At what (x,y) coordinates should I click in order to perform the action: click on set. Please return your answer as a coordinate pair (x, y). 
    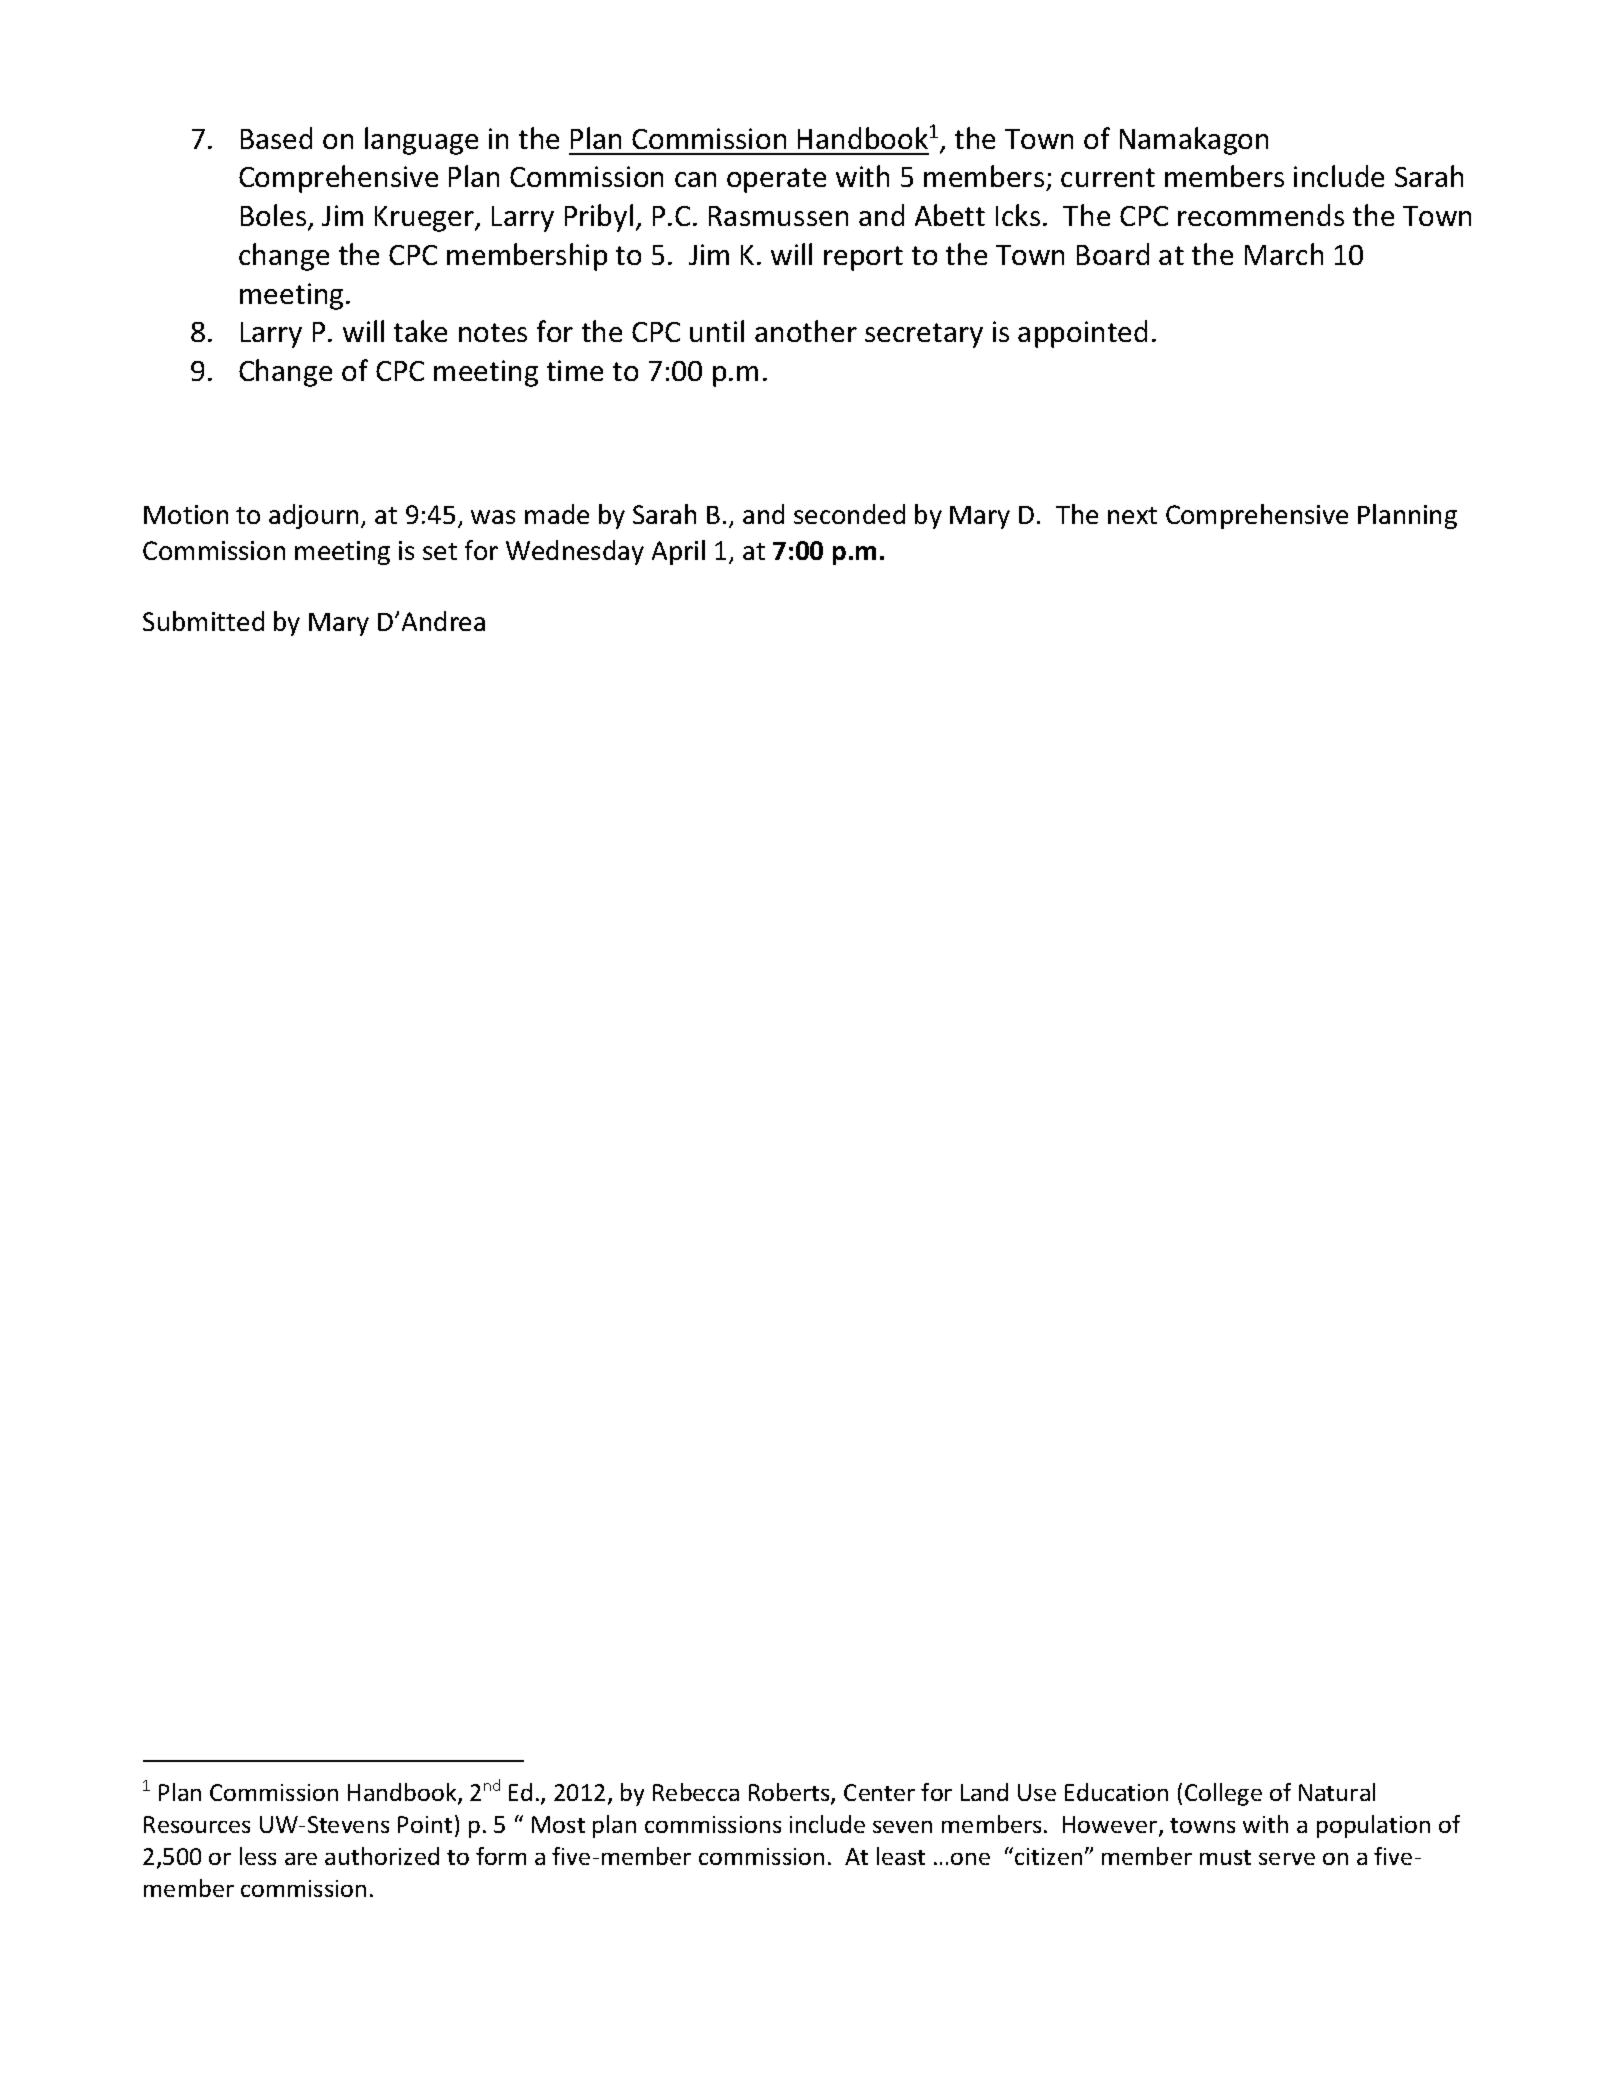
    Looking at the image, I should click on (440, 551).
